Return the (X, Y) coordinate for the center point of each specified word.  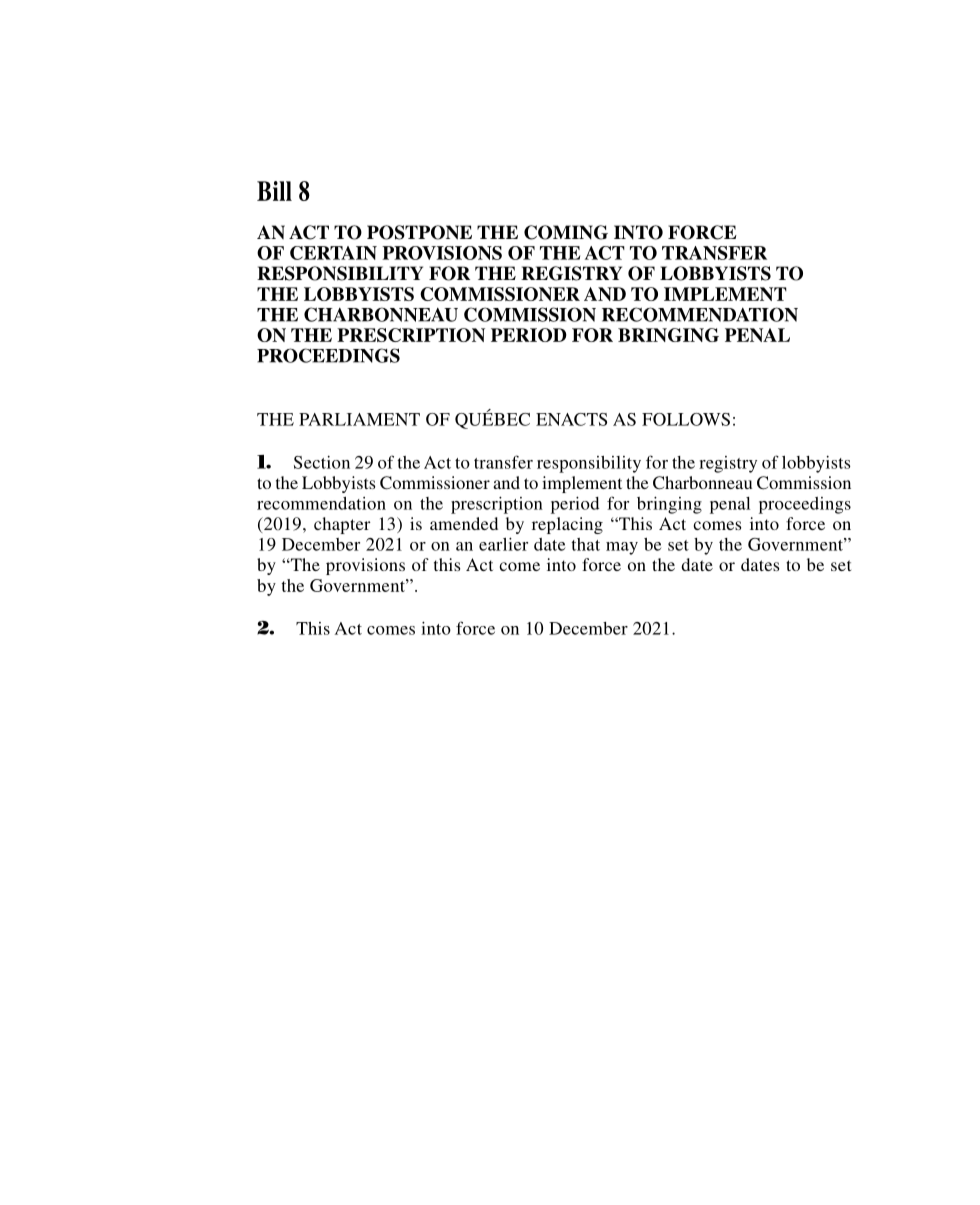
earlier (503, 544)
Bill (274, 191)
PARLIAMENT (359, 419)
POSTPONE (419, 232)
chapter (342, 525)
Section (322, 462)
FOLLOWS (686, 419)
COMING (566, 232)
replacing (567, 525)
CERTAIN (333, 253)
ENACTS (571, 419)
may (622, 548)
